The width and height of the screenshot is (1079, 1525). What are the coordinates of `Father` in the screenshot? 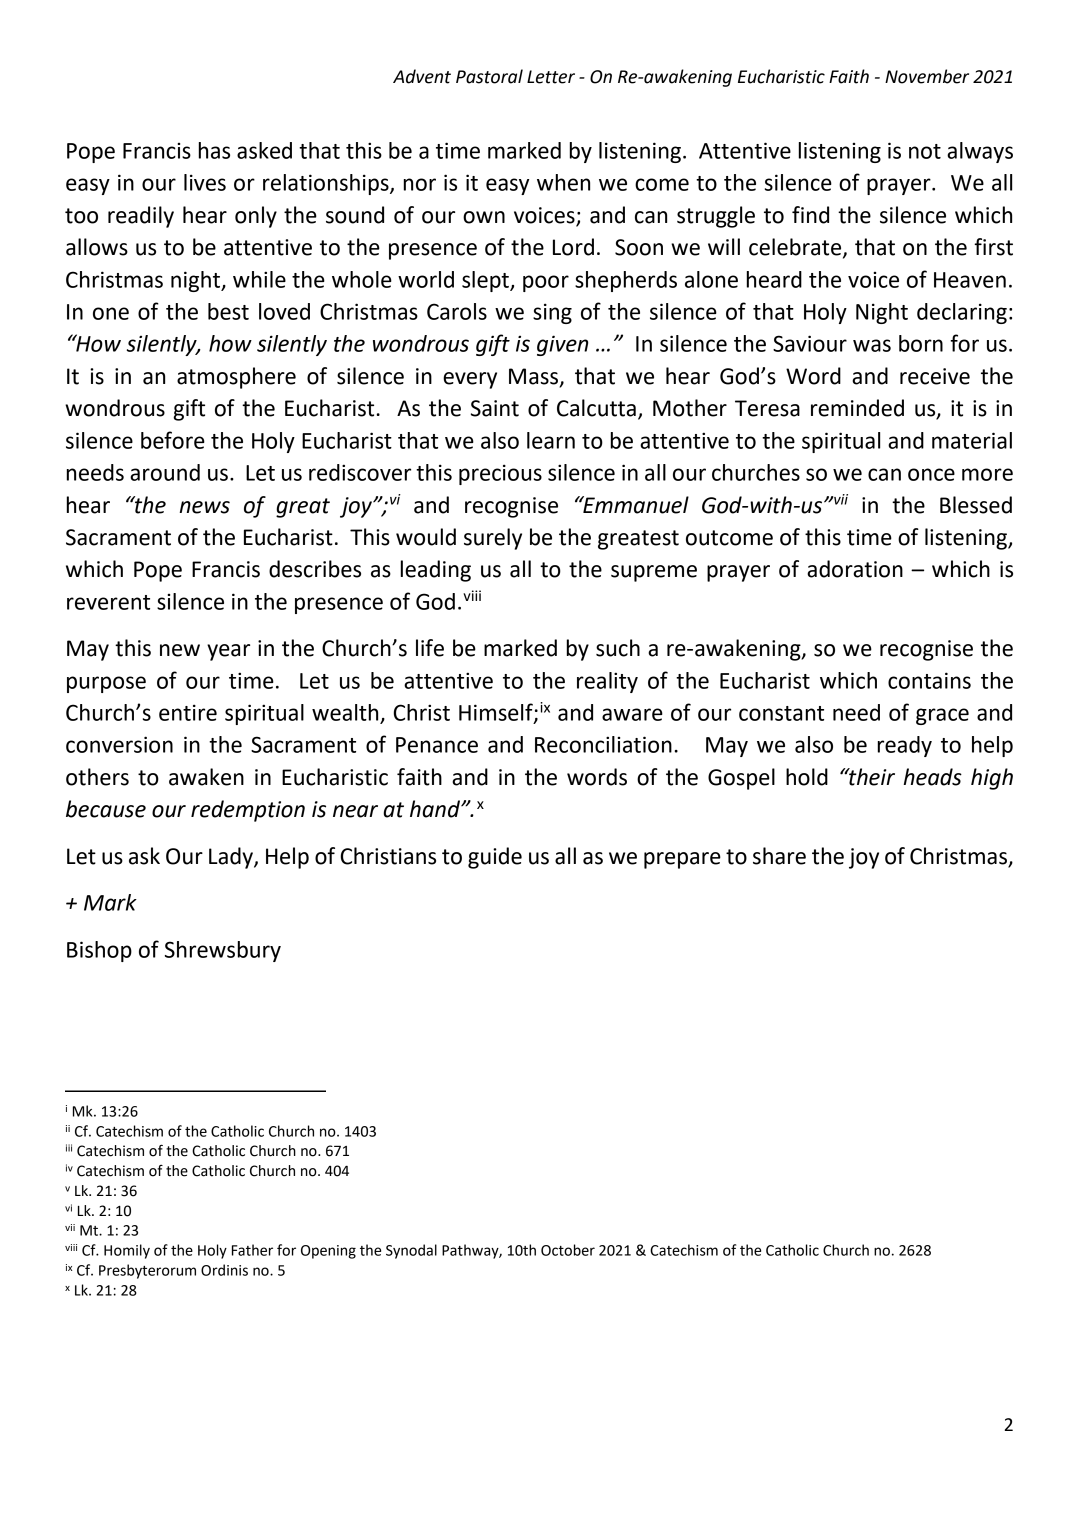 It's located at (252, 1250).
